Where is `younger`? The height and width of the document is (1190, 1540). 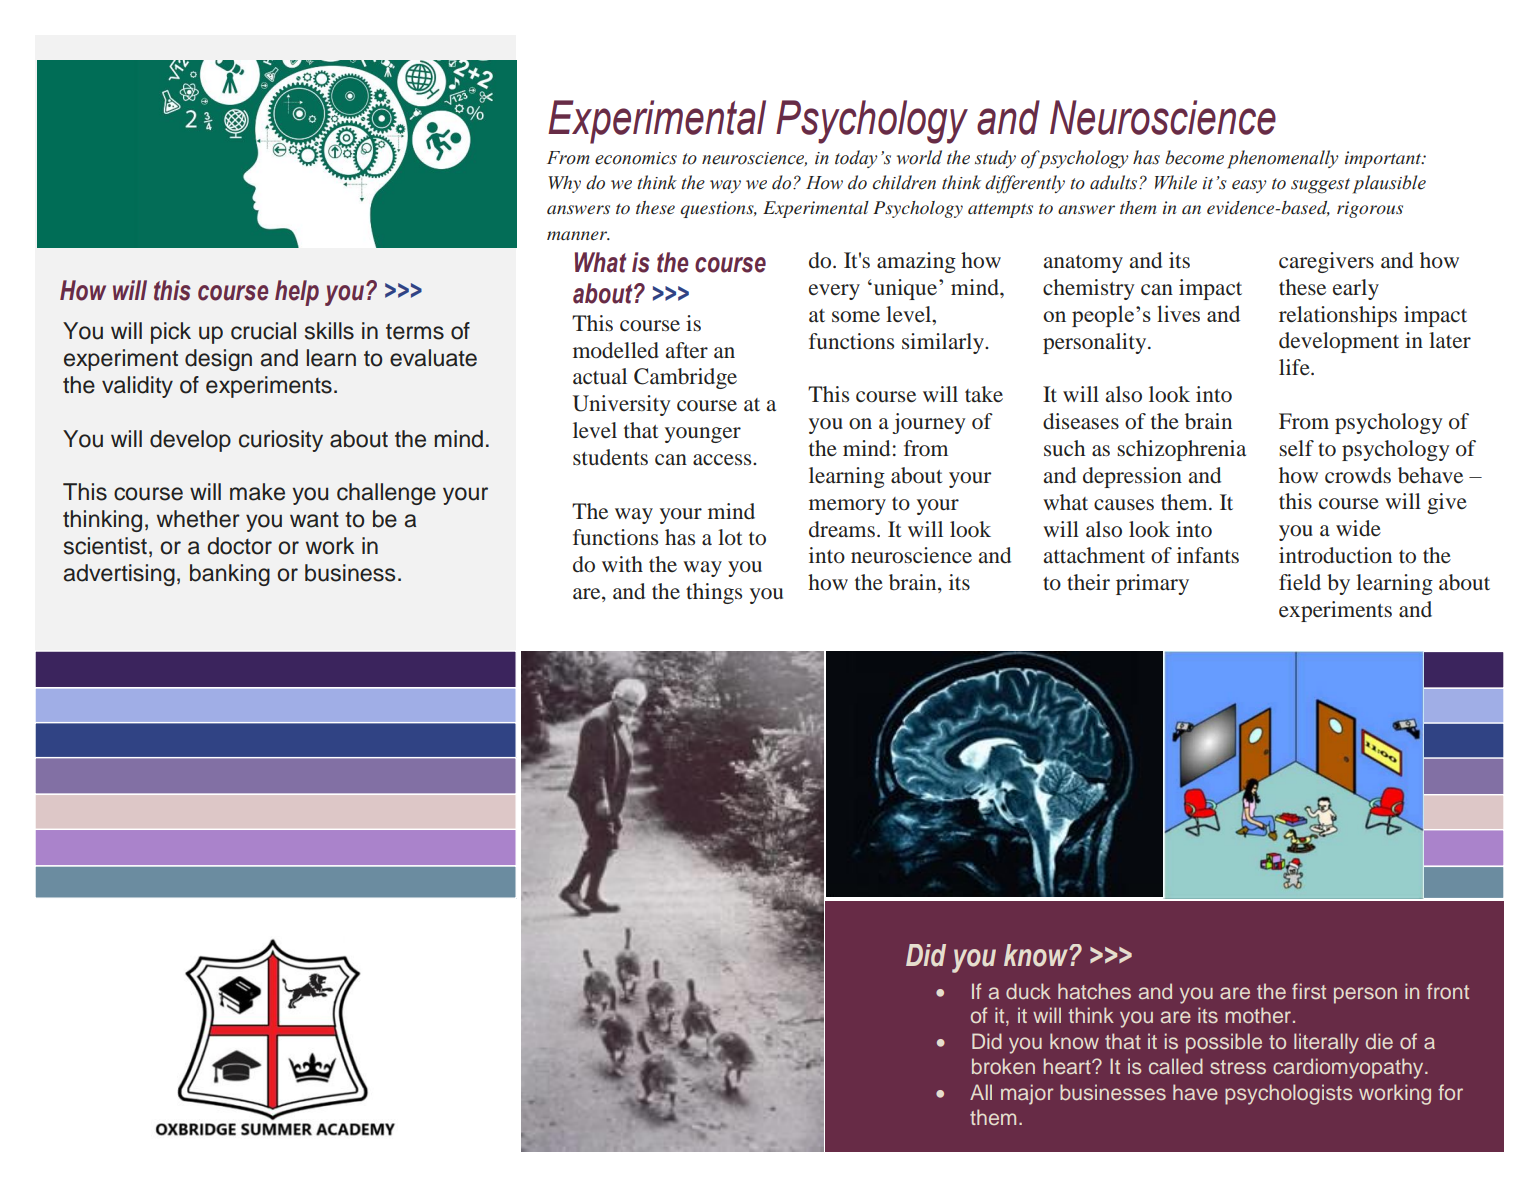
younger is located at coordinates (703, 435).
